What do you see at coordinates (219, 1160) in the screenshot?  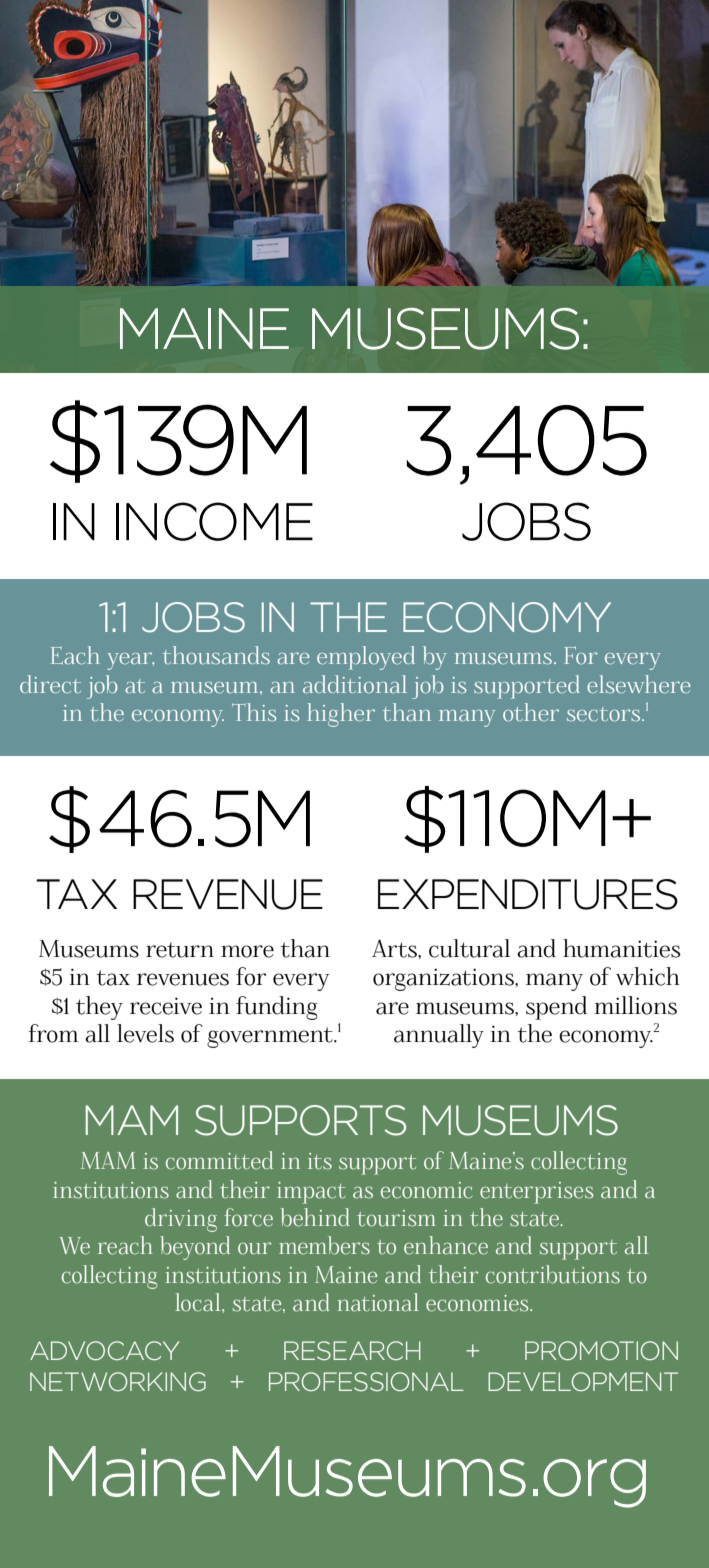 I see `committed` at bounding box center [219, 1160].
